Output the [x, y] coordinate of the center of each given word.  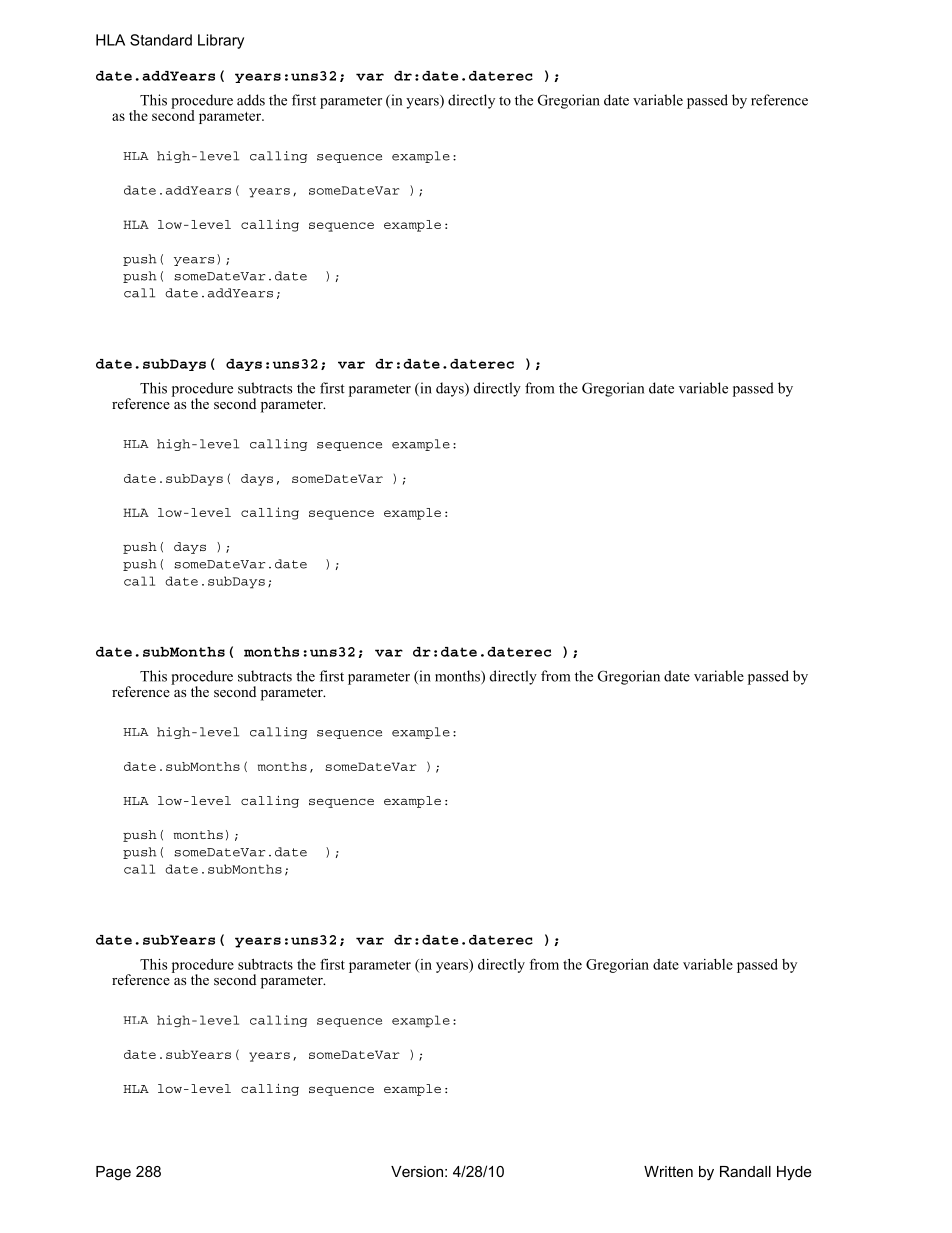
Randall [745, 1171]
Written [668, 1171]
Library [221, 41]
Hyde [794, 1173]
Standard [161, 40]
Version [417, 1171]
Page [113, 1173]
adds [251, 100]
